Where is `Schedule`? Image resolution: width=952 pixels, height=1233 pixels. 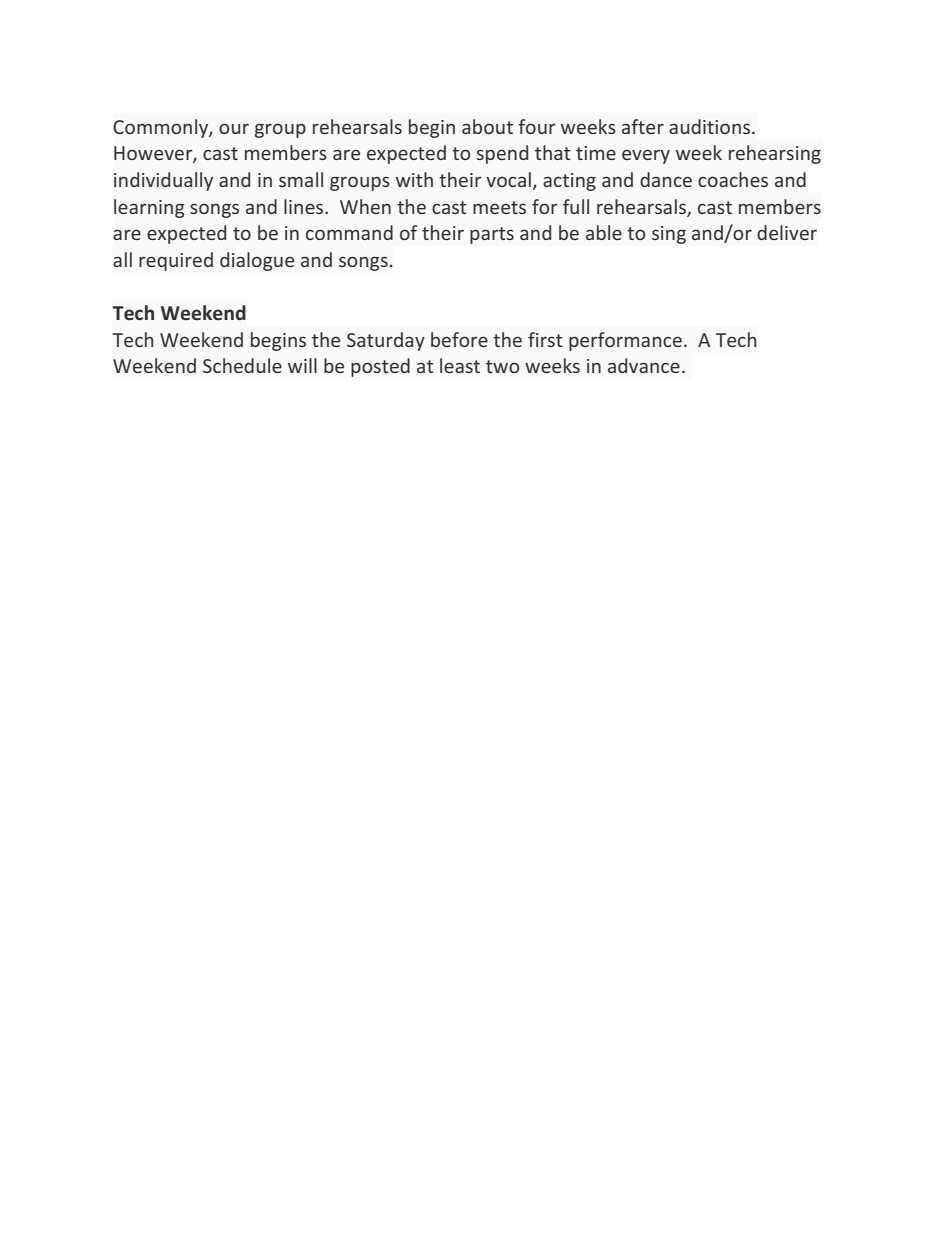
Schedule is located at coordinates (242, 365).
